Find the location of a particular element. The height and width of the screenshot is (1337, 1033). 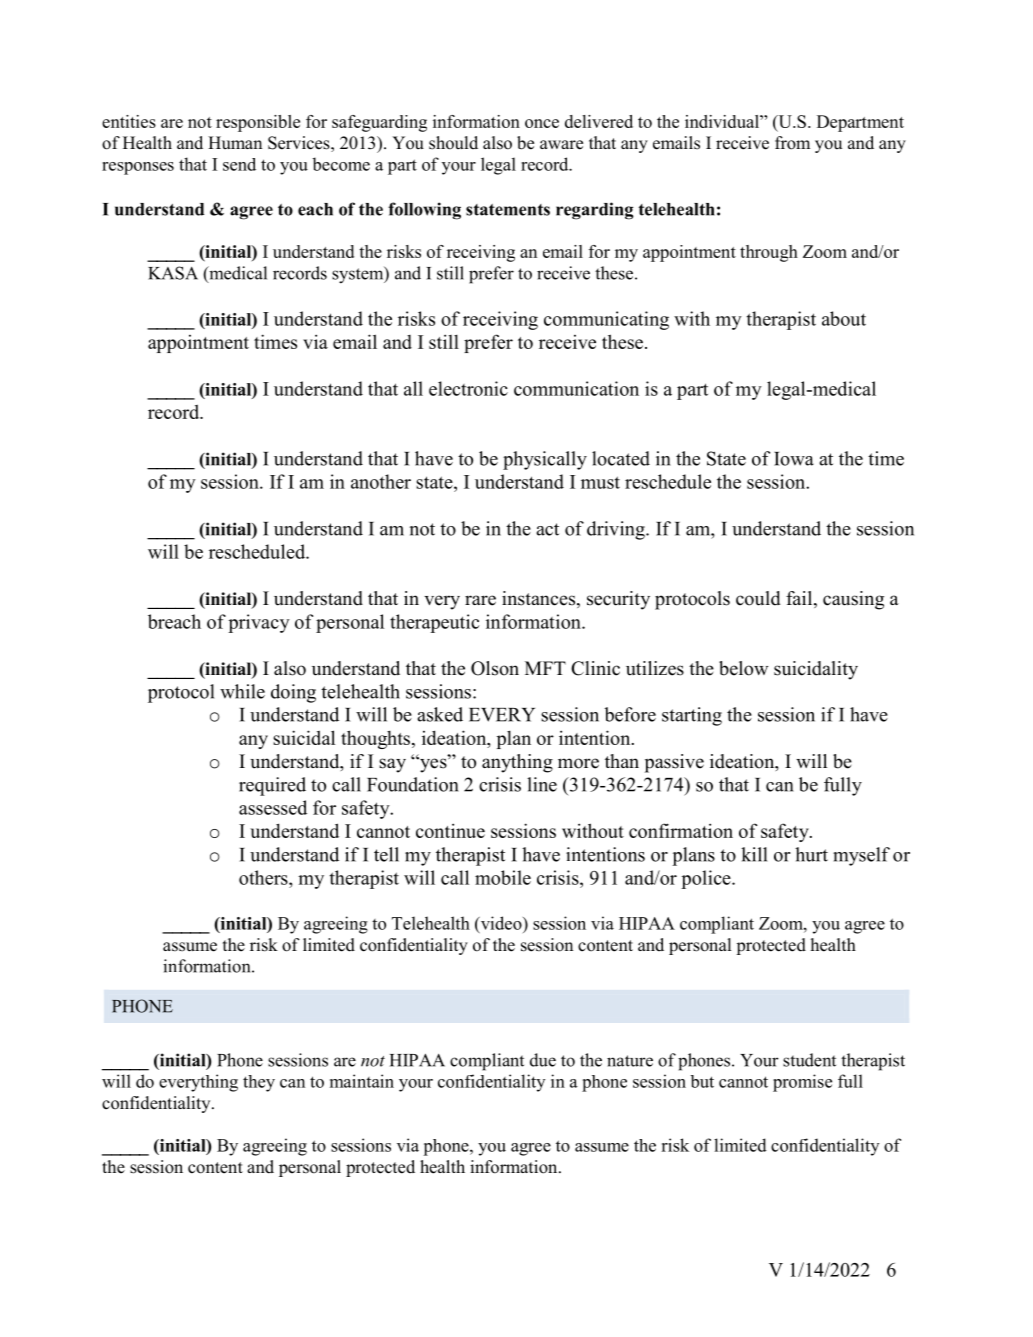

Iowa is located at coordinates (794, 459).
